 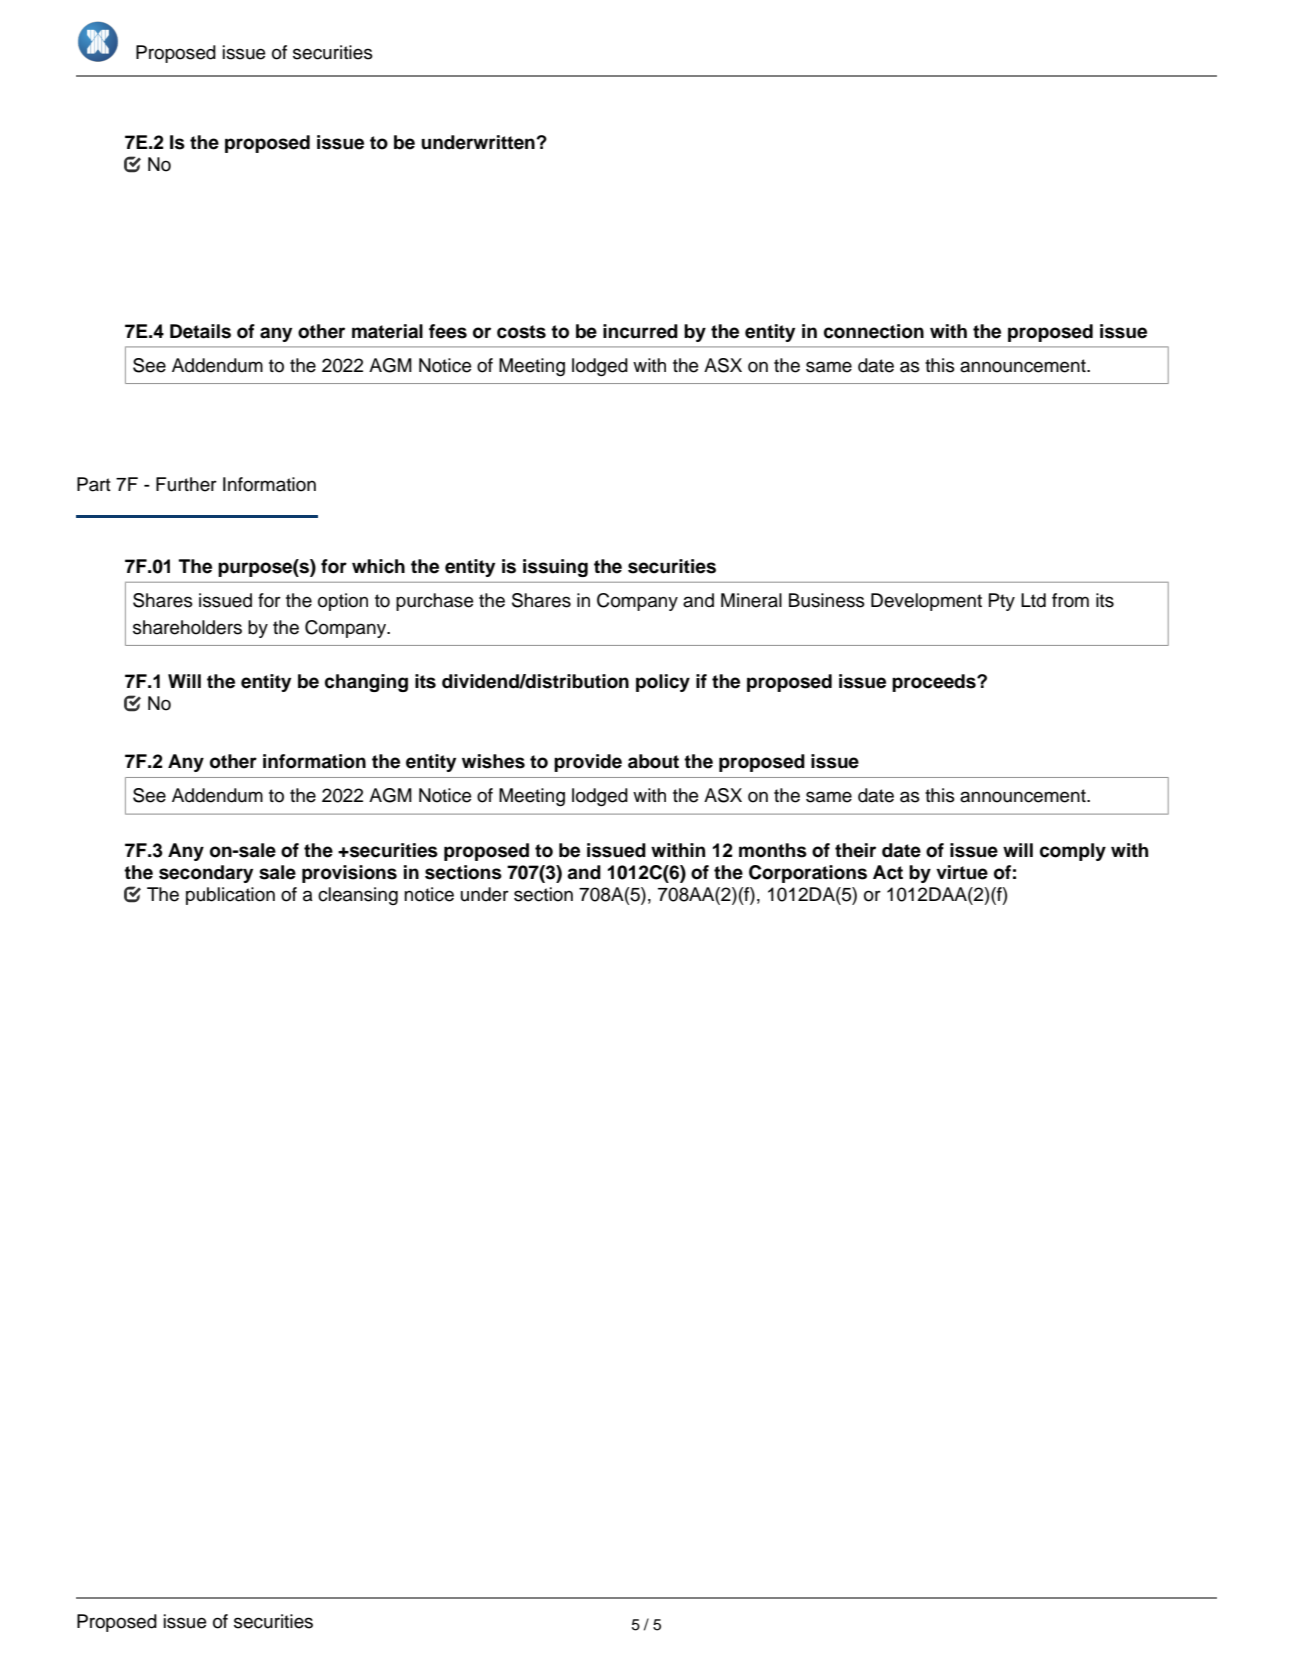 What do you see at coordinates (366, 683) in the page?
I see `changing` at bounding box center [366, 683].
